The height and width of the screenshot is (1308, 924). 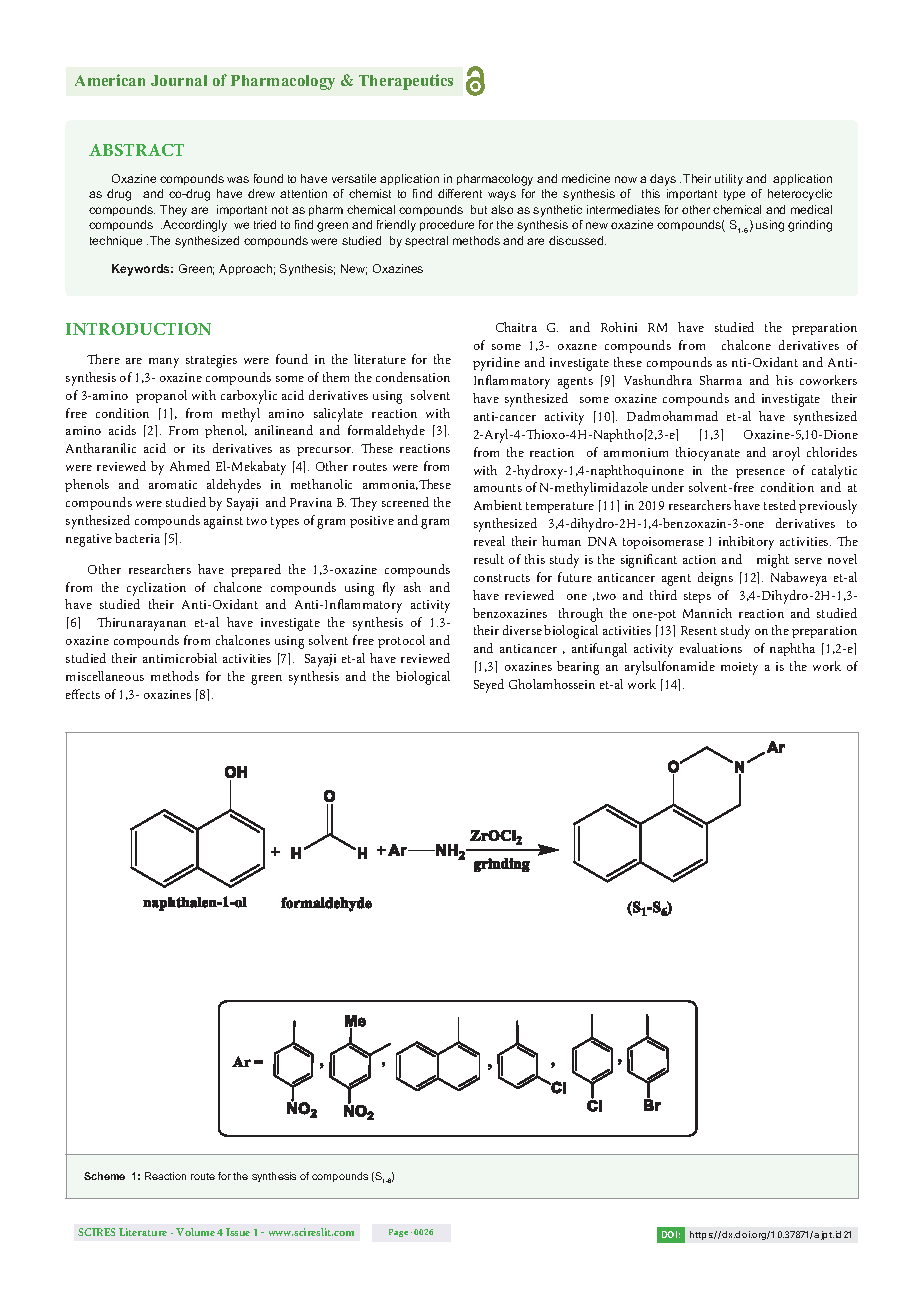 I want to click on Issue, so click(x=238, y=1232).
